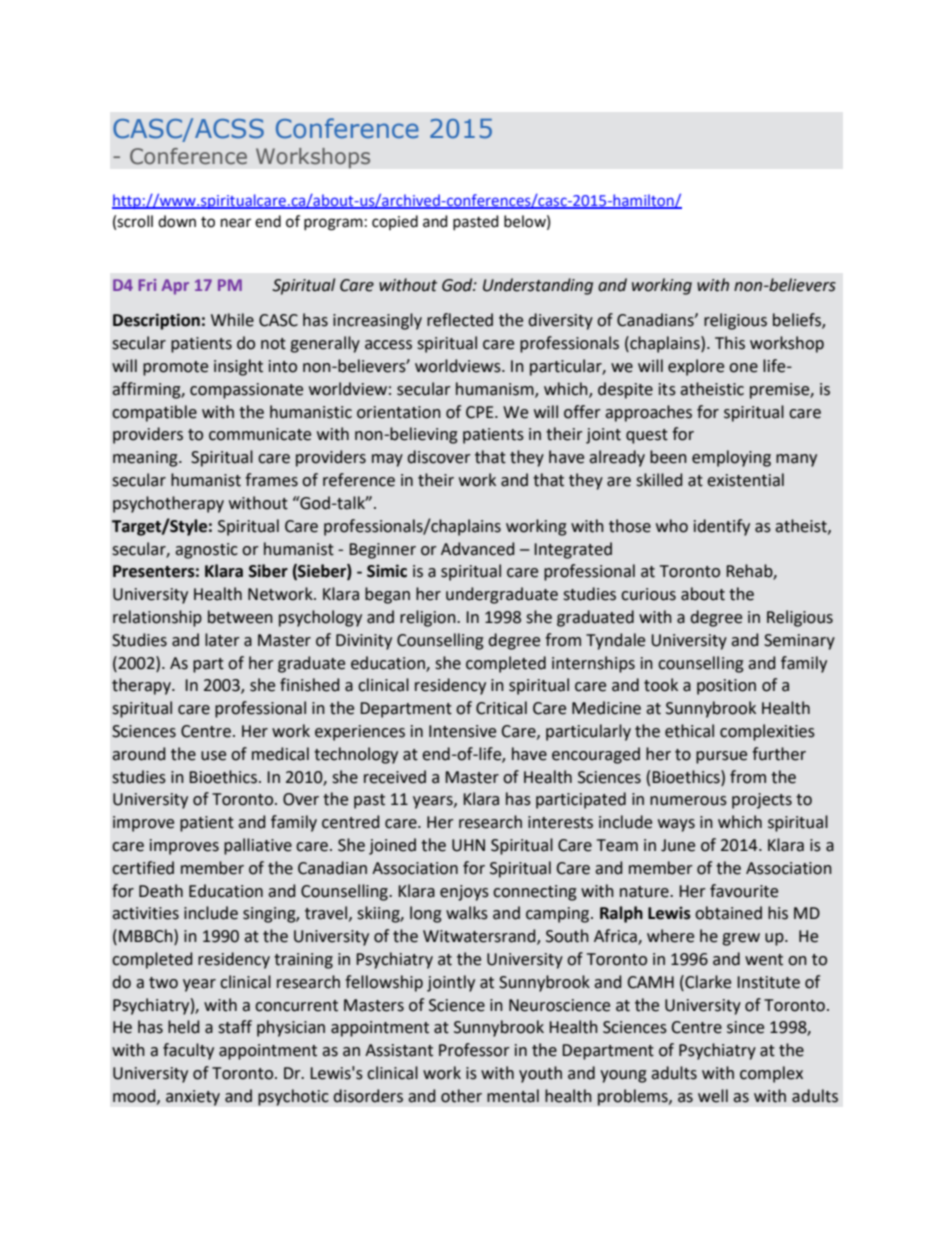  What do you see at coordinates (213, 756) in the screenshot?
I see `use` at bounding box center [213, 756].
